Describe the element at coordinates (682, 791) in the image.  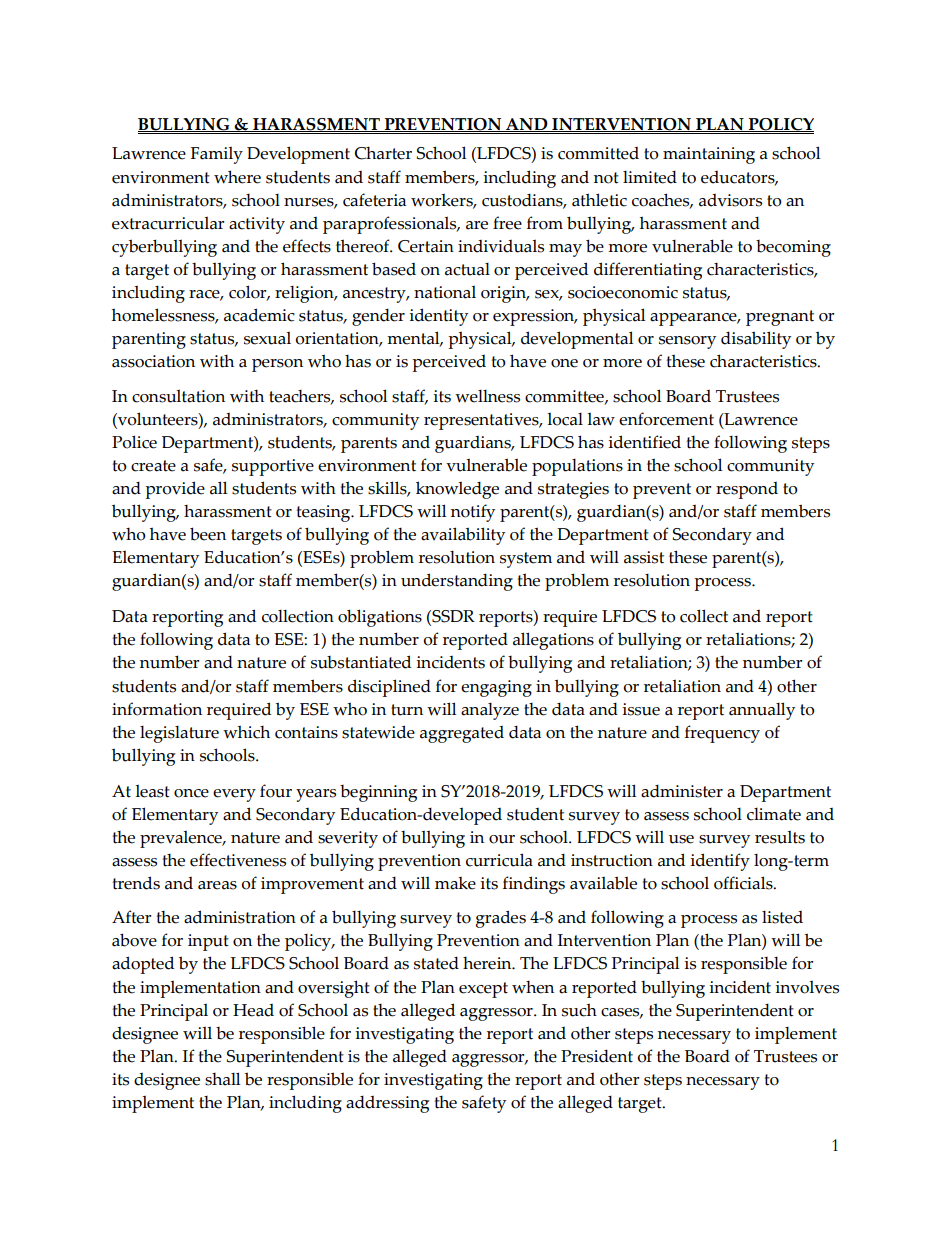
I see `administer` at that location.
